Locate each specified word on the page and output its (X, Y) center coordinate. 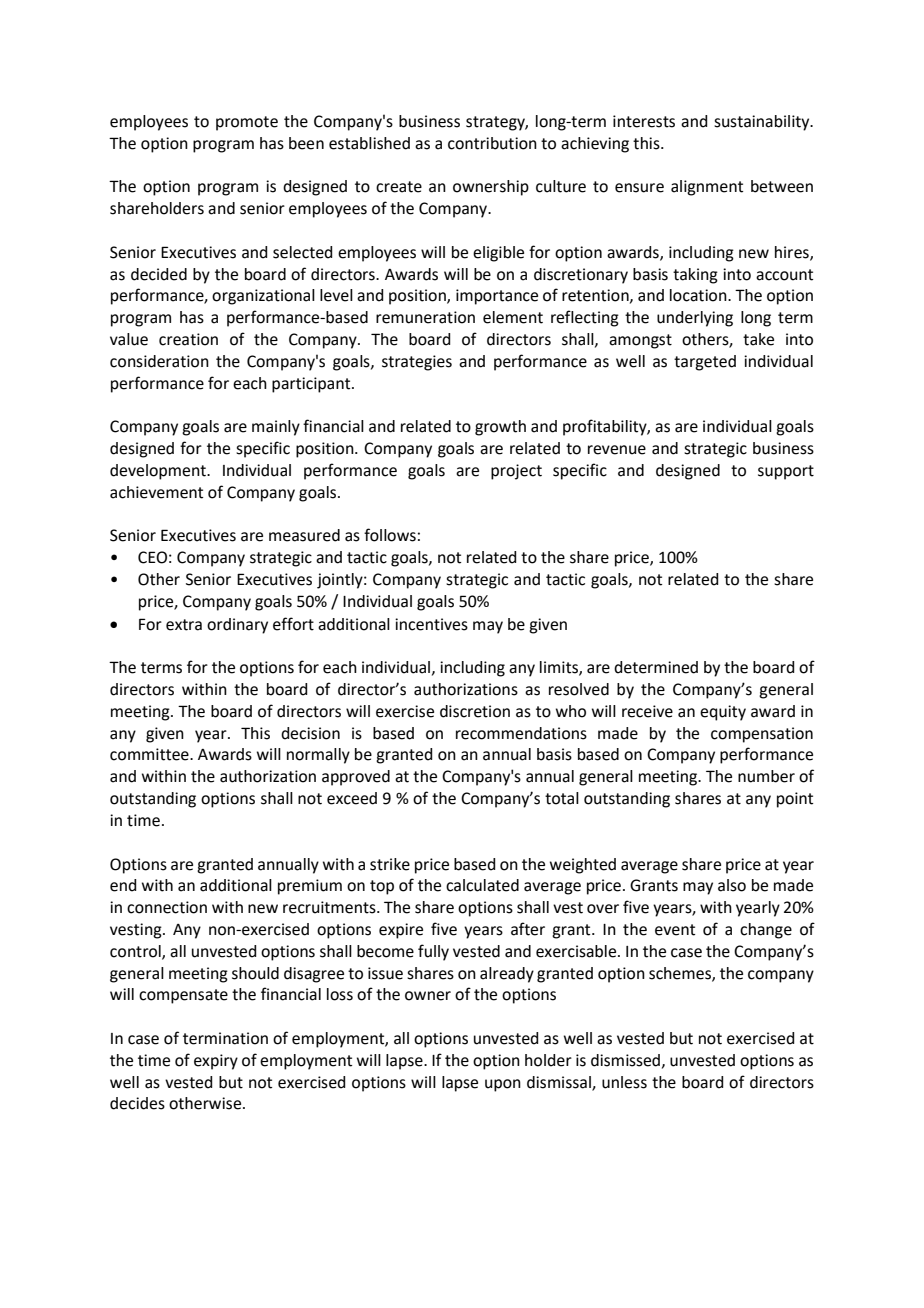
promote (247, 123)
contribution (492, 143)
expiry (216, 1062)
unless (624, 1082)
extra (184, 625)
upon (503, 1085)
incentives (431, 624)
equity (723, 713)
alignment (707, 188)
